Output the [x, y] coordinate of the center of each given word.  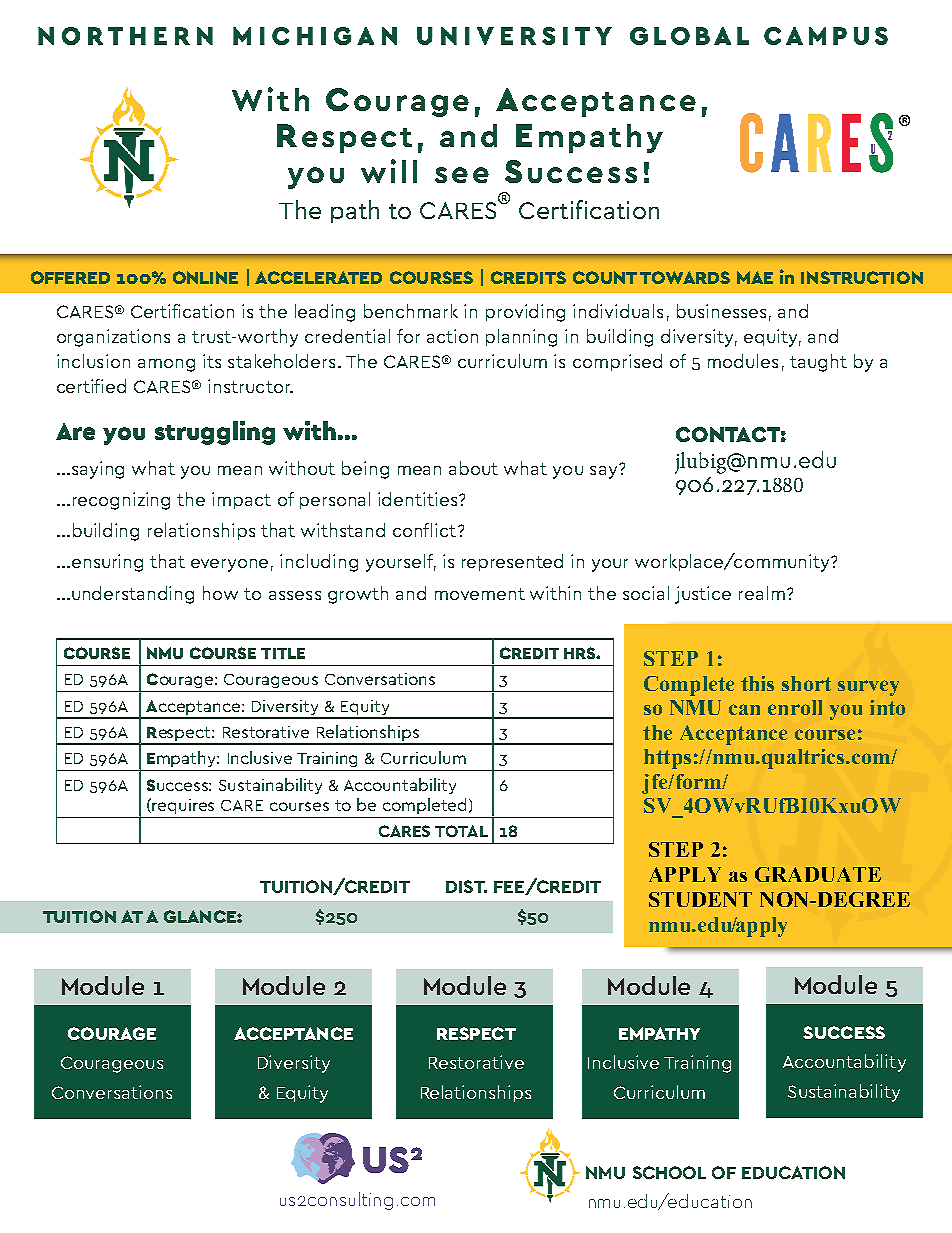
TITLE [283, 653]
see [462, 175]
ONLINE [205, 277]
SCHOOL [669, 1172]
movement [480, 594]
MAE [755, 277]
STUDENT [700, 899]
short [806, 683]
